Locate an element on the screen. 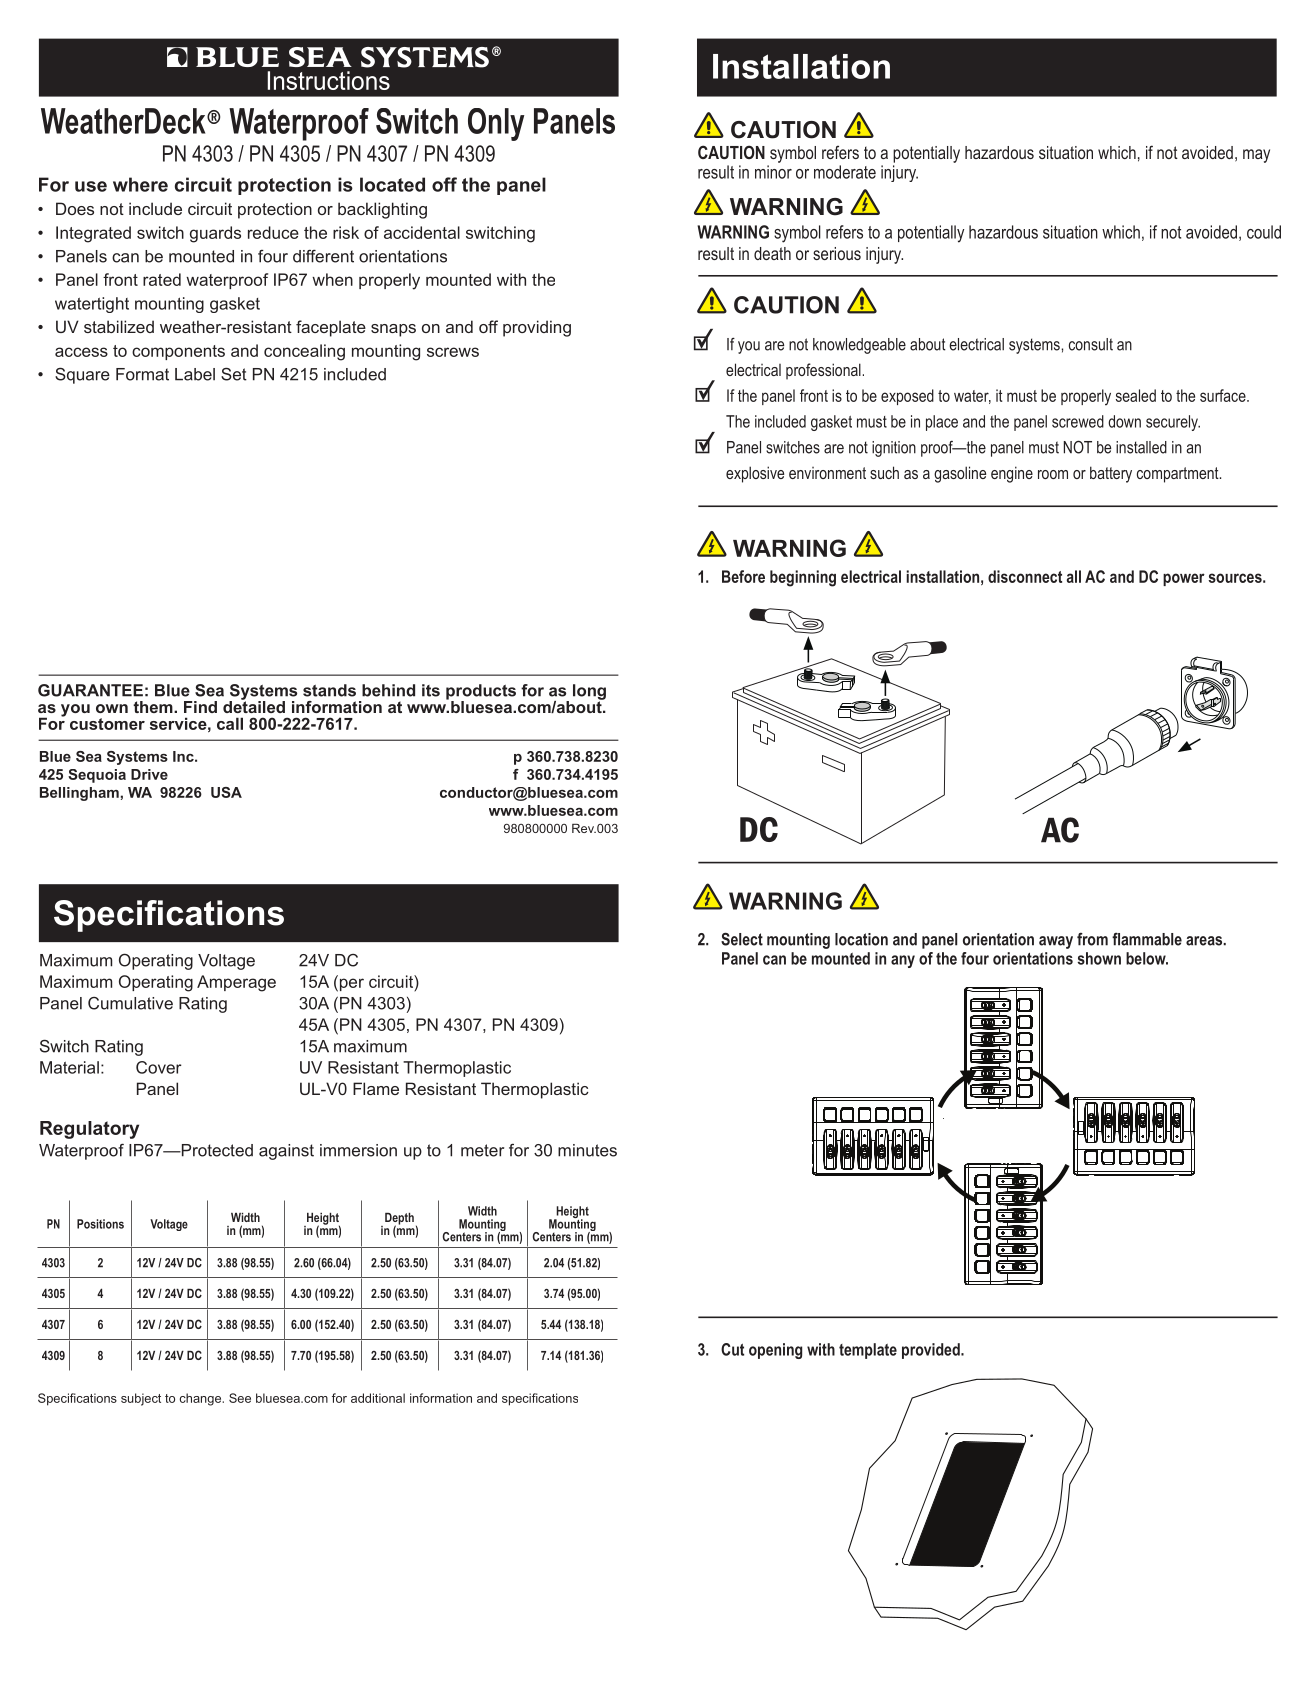 Image resolution: width=1314 pixels, height=1700 pixels. may is located at coordinates (1256, 156).
